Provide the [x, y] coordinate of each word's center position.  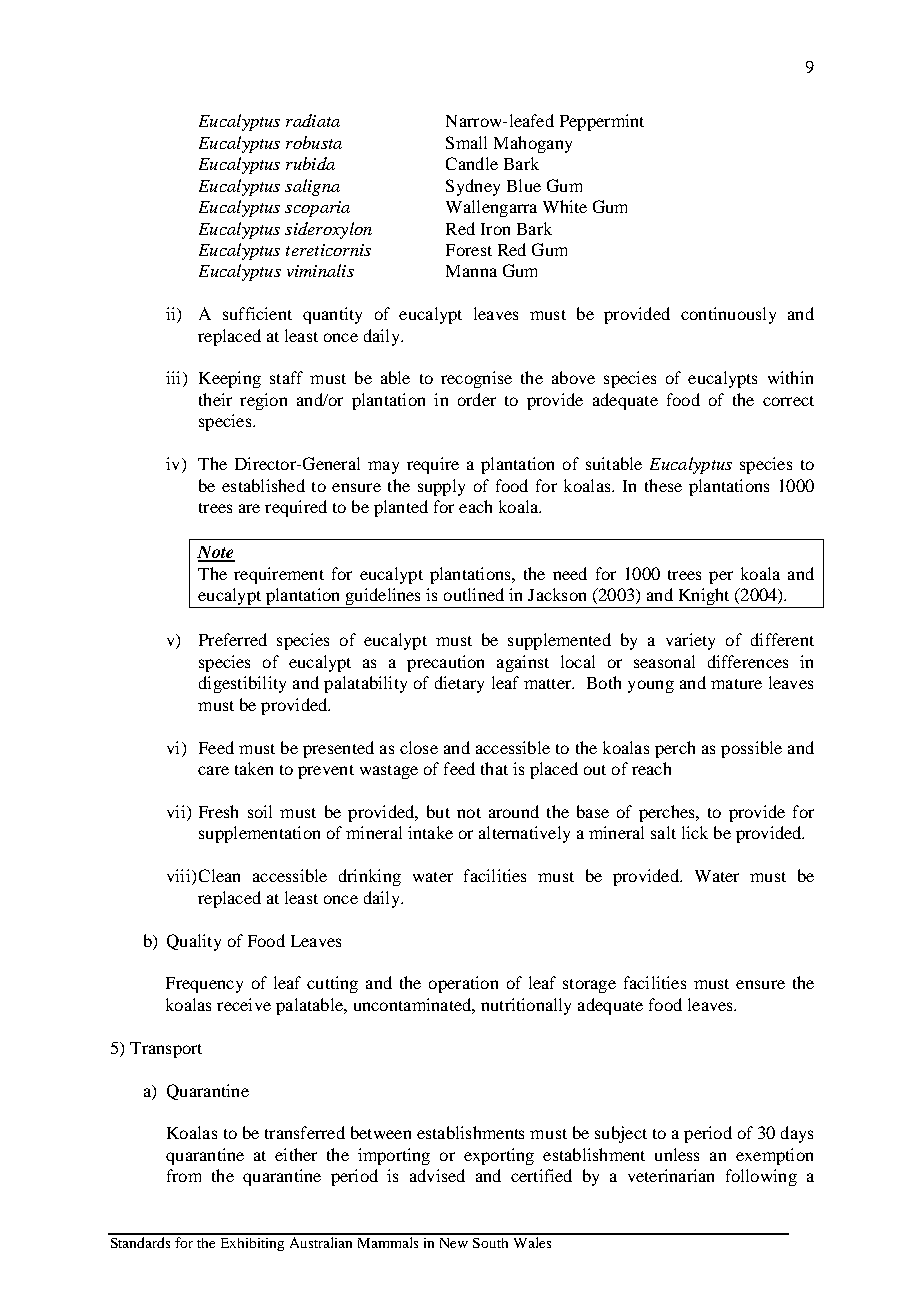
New [454, 1243]
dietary [459, 684]
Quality [194, 942]
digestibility [242, 684]
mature [736, 684]
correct [788, 401]
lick [695, 832]
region [263, 401]
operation [463, 984]
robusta [314, 142]
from [184, 1175]
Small [466, 142]
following [761, 1177]
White [565, 206]
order [477, 399]
